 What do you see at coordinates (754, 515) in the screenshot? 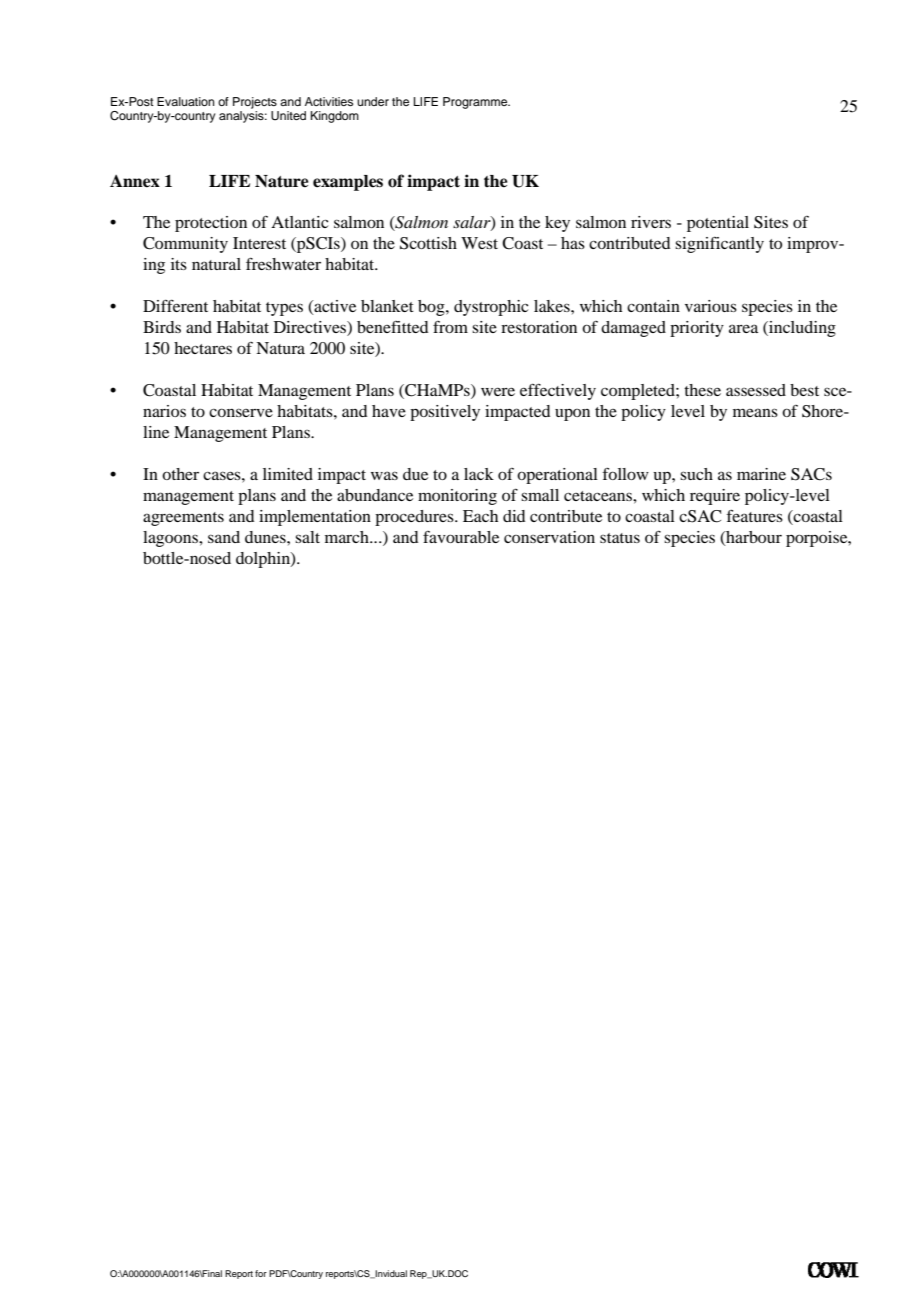
I see `features` at bounding box center [754, 515].
